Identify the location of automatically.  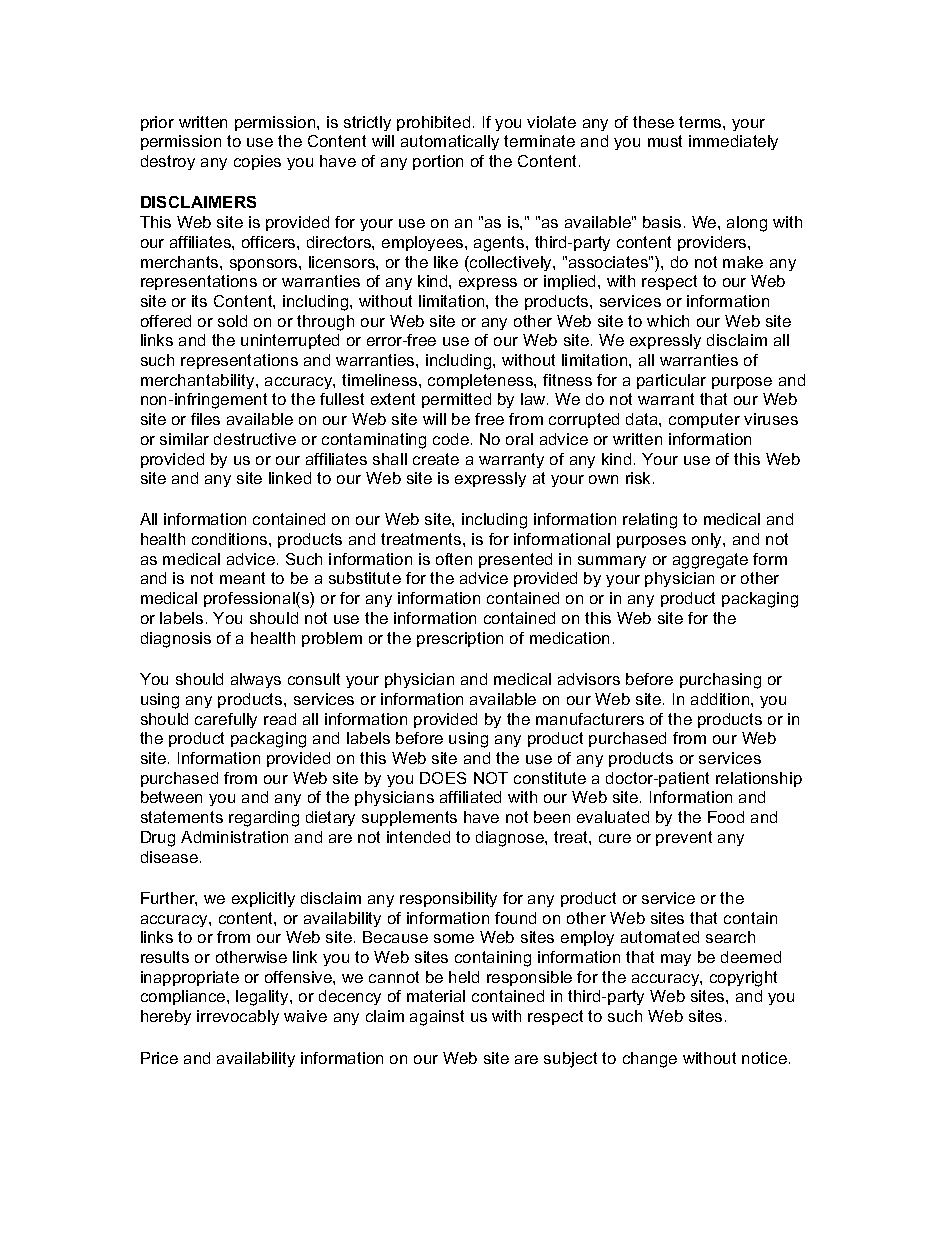
(450, 142).
